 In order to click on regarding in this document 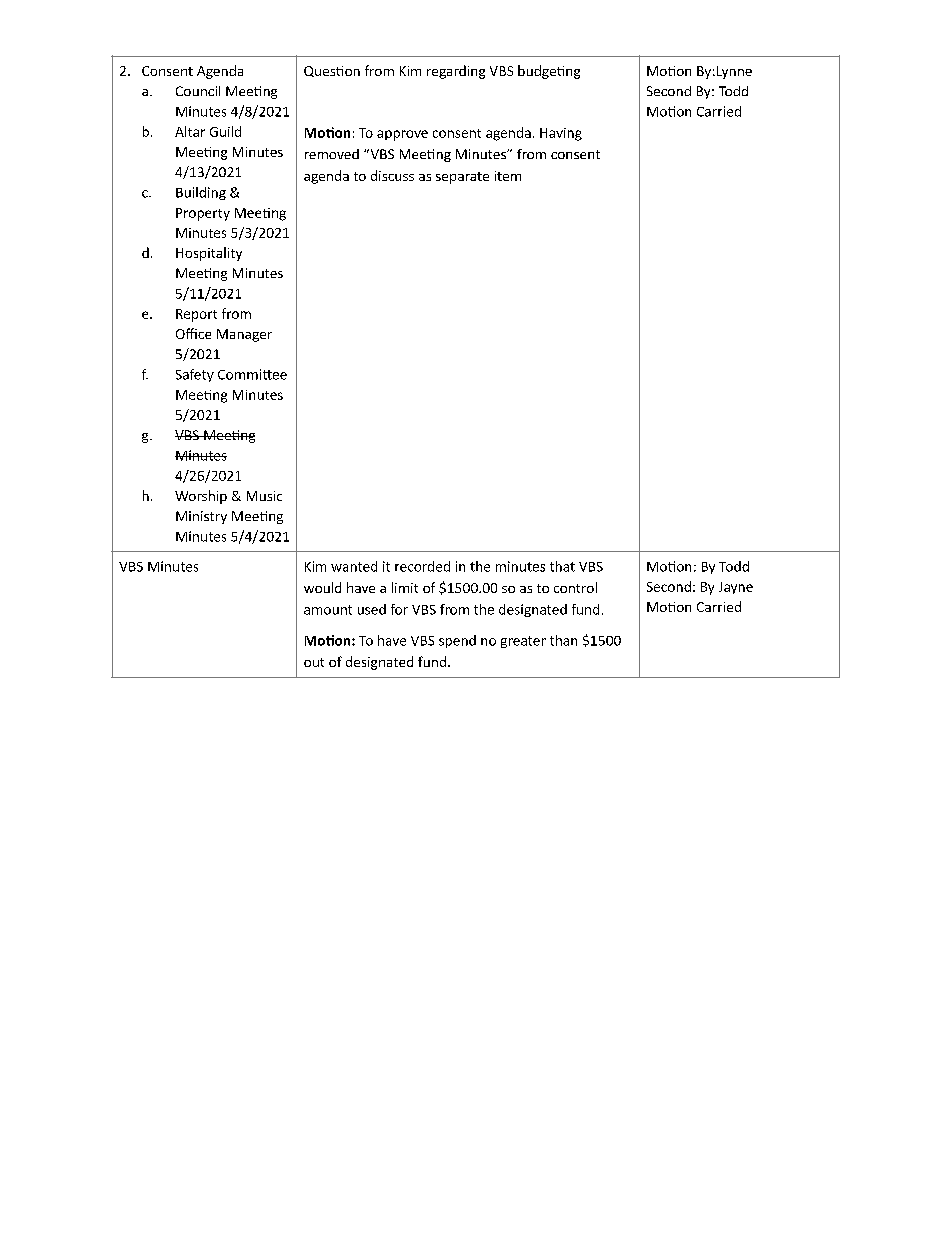, I will do `click(456, 72)`.
